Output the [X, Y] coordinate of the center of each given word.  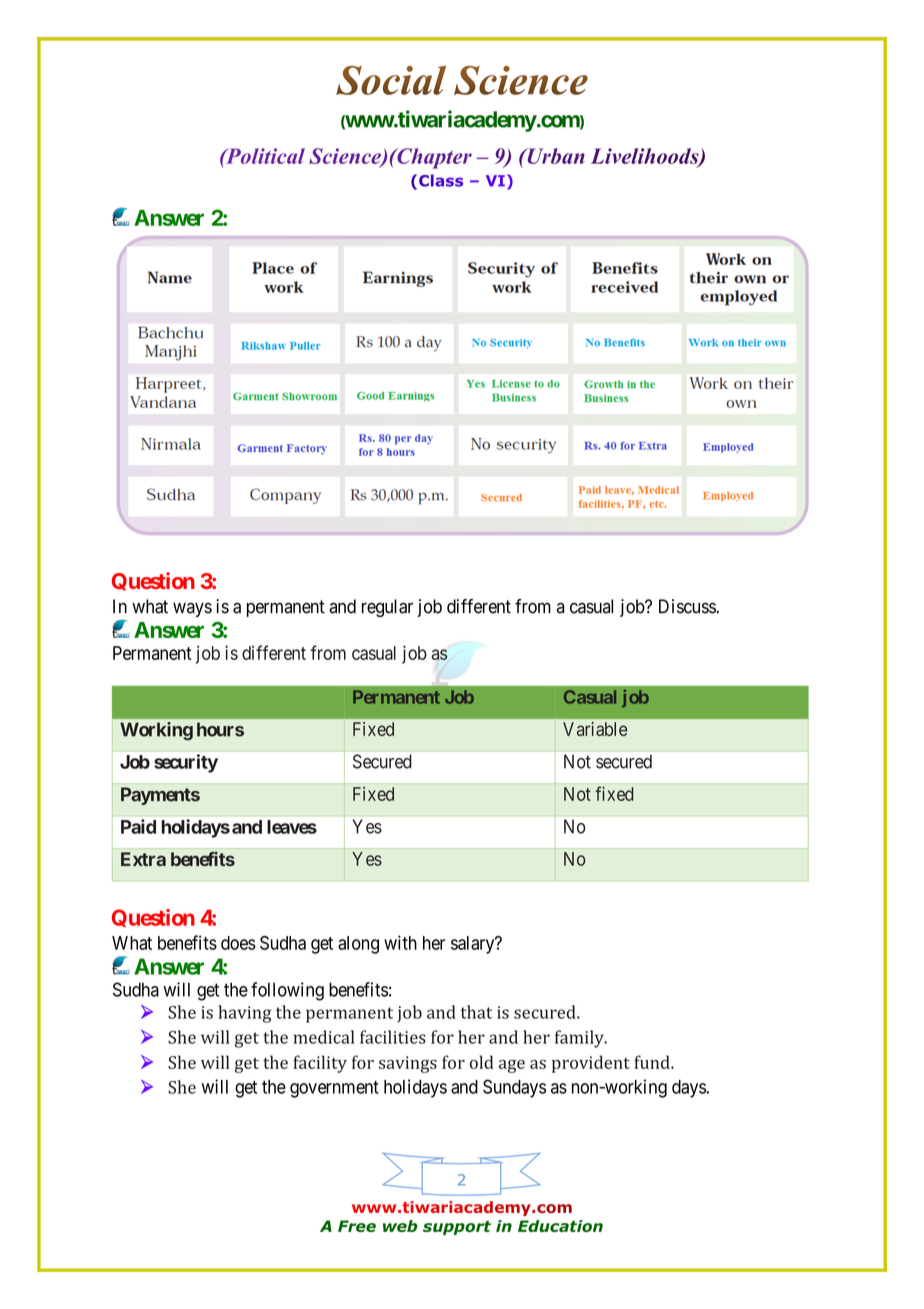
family [580, 1039]
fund [653, 1062]
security [186, 763]
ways [192, 610]
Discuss [688, 606]
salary [474, 945]
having [245, 1014]
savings [408, 1064]
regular [387, 608]
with [400, 942]
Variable [595, 729]
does [238, 943]
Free [357, 1226]
